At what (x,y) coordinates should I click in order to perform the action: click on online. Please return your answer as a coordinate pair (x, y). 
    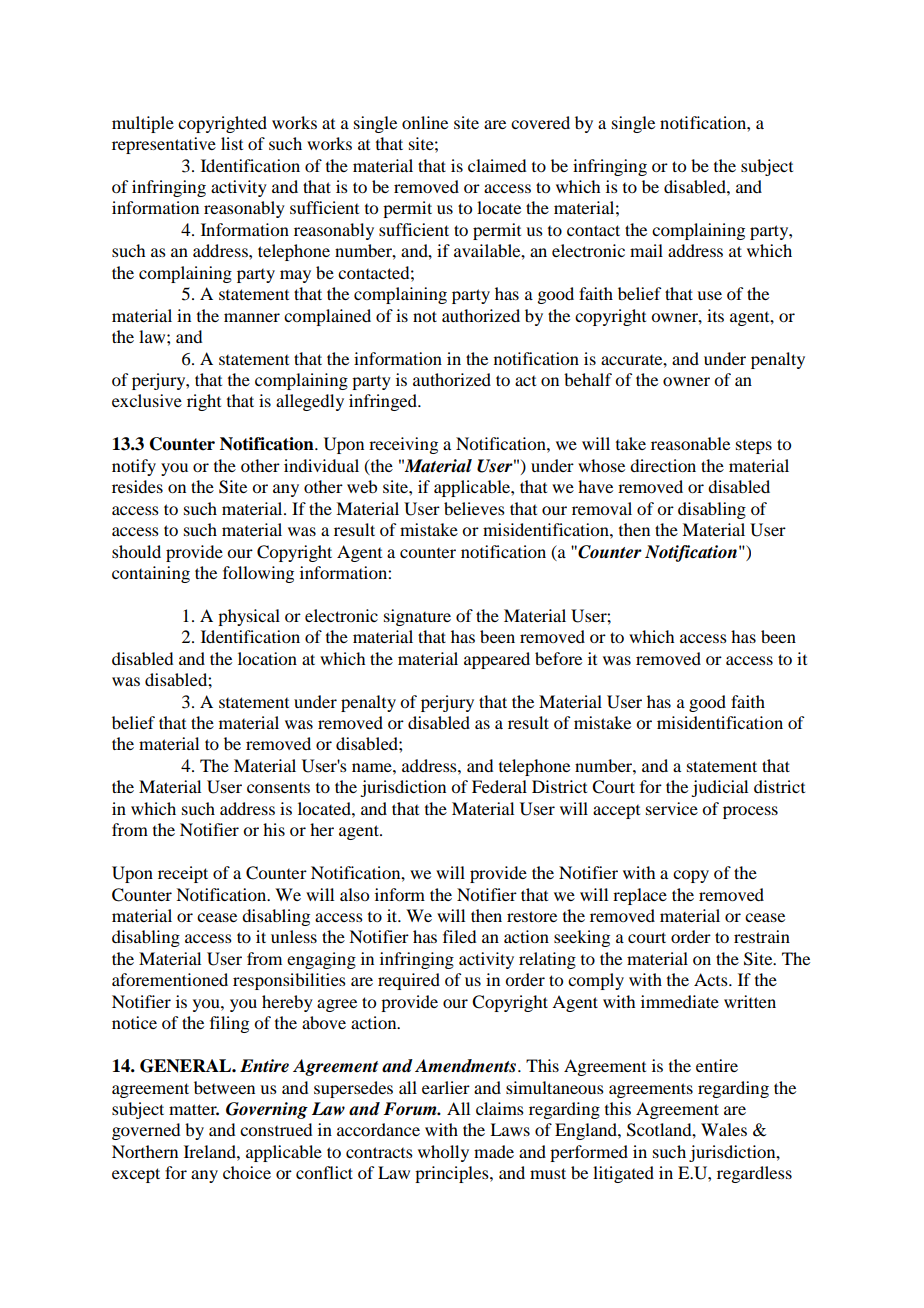
    Looking at the image, I should click on (425, 122).
